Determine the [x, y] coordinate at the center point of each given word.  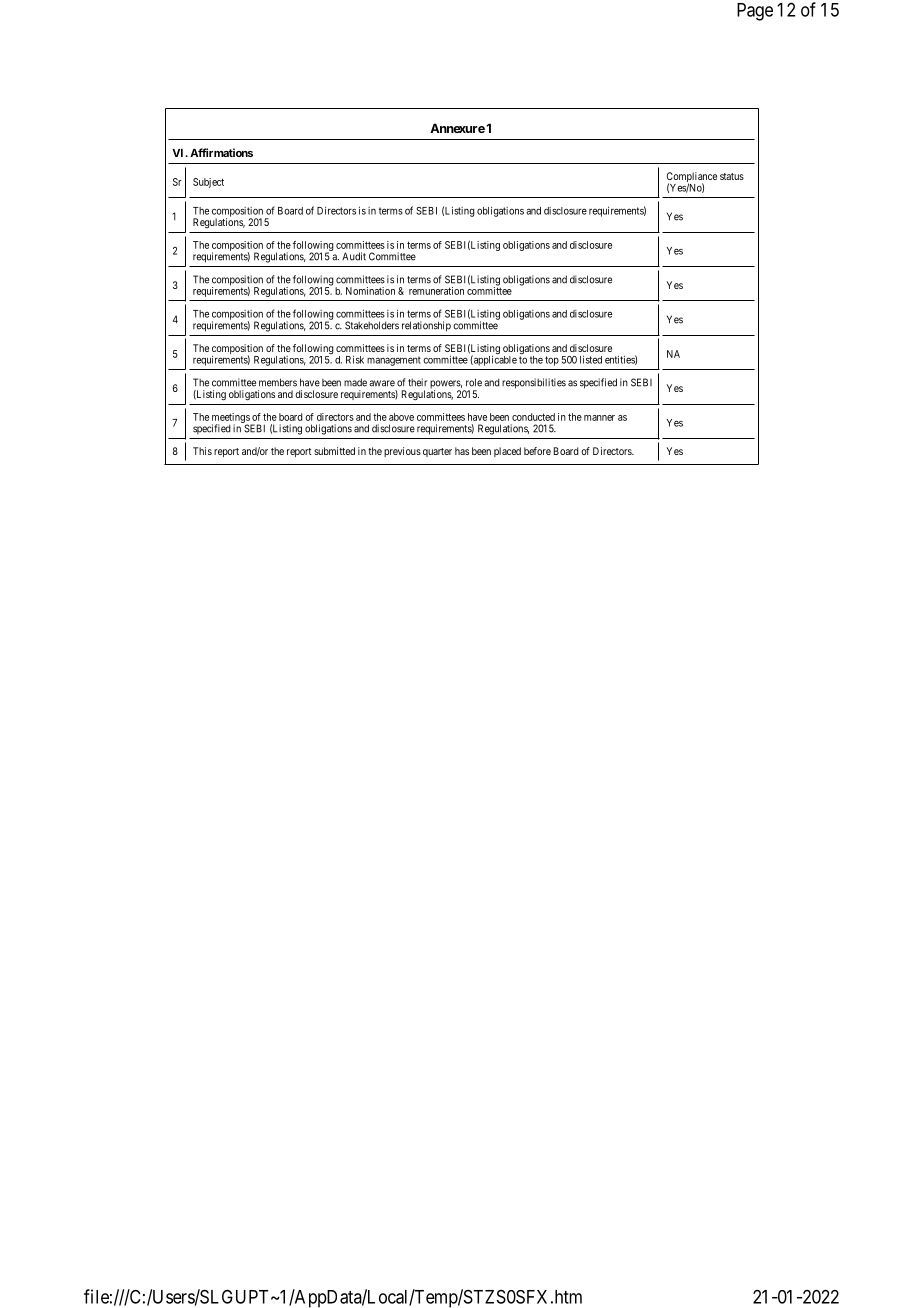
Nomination [370, 291]
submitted [334, 451]
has [462, 451]
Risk [355, 359]
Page [755, 12]
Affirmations [221, 152]
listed [591, 359]
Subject [208, 183]
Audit [354, 256]
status [732, 176]
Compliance [692, 178]
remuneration [436, 291]
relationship [426, 326]
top [552, 361]
